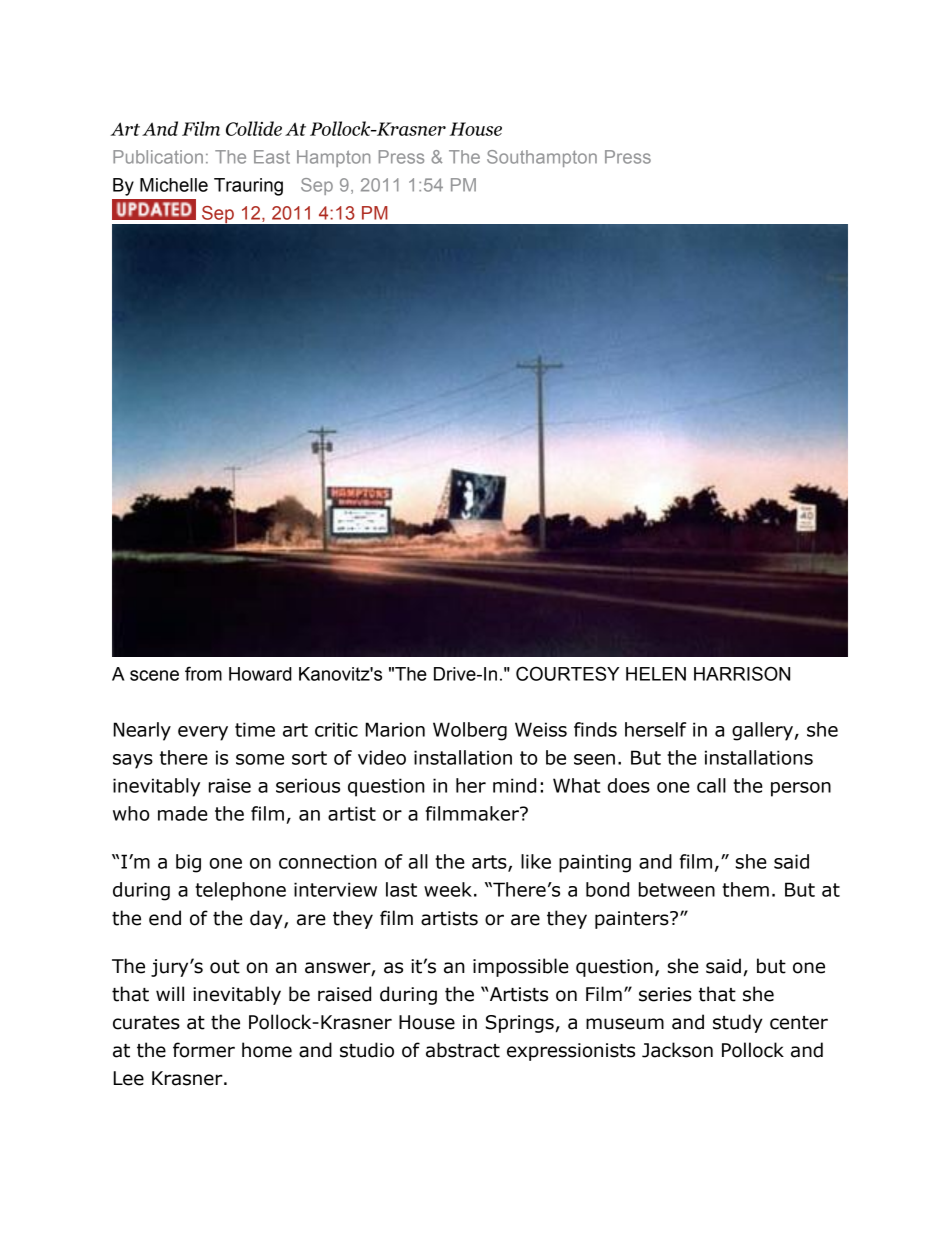 This screenshot has height=1233, width=952. What do you see at coordinates (514, 785) in the screenshot?
I see `mind` at bounding box center [514, 785].
